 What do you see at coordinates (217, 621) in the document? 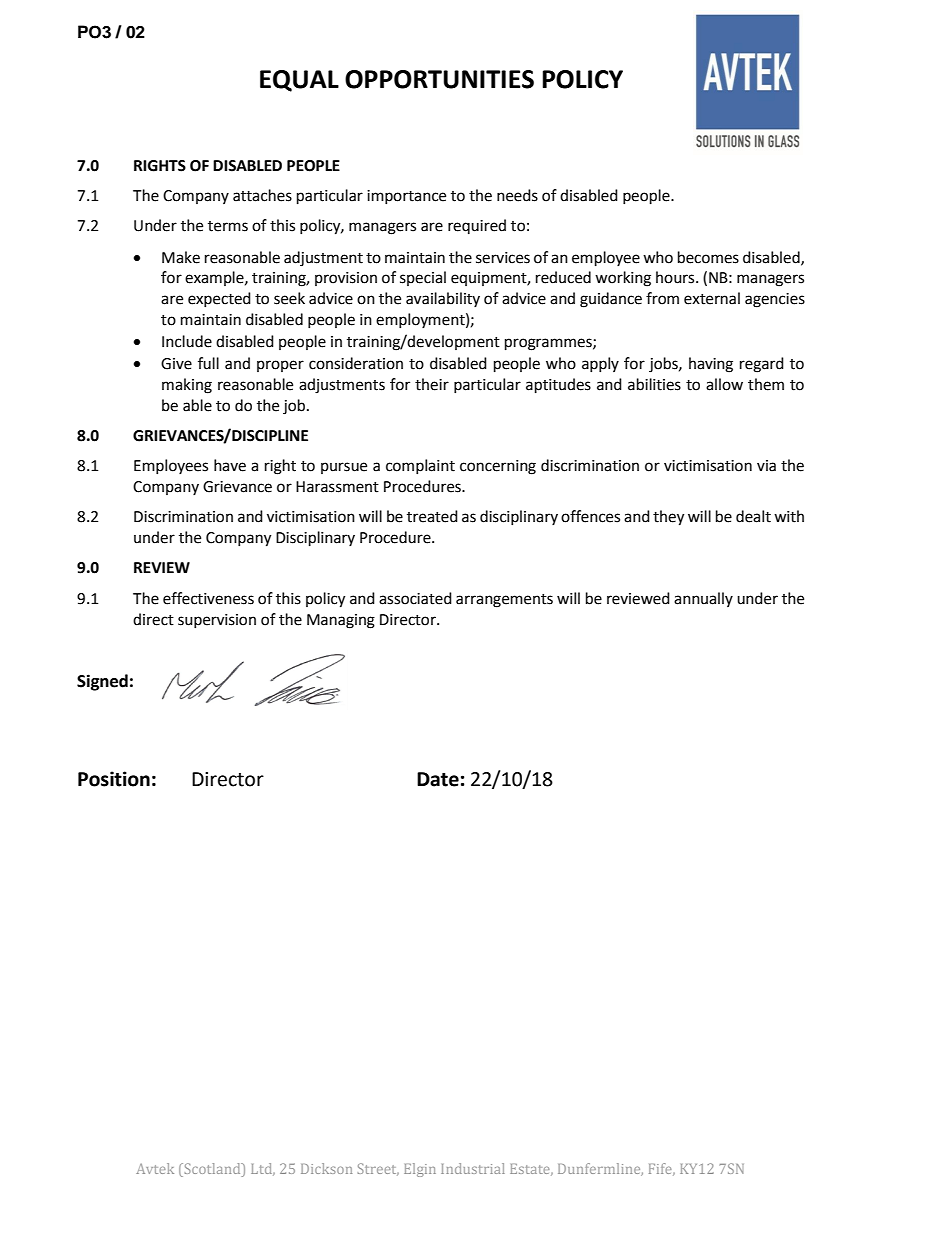
I see `supervision` at bounding box center [217, 621].
